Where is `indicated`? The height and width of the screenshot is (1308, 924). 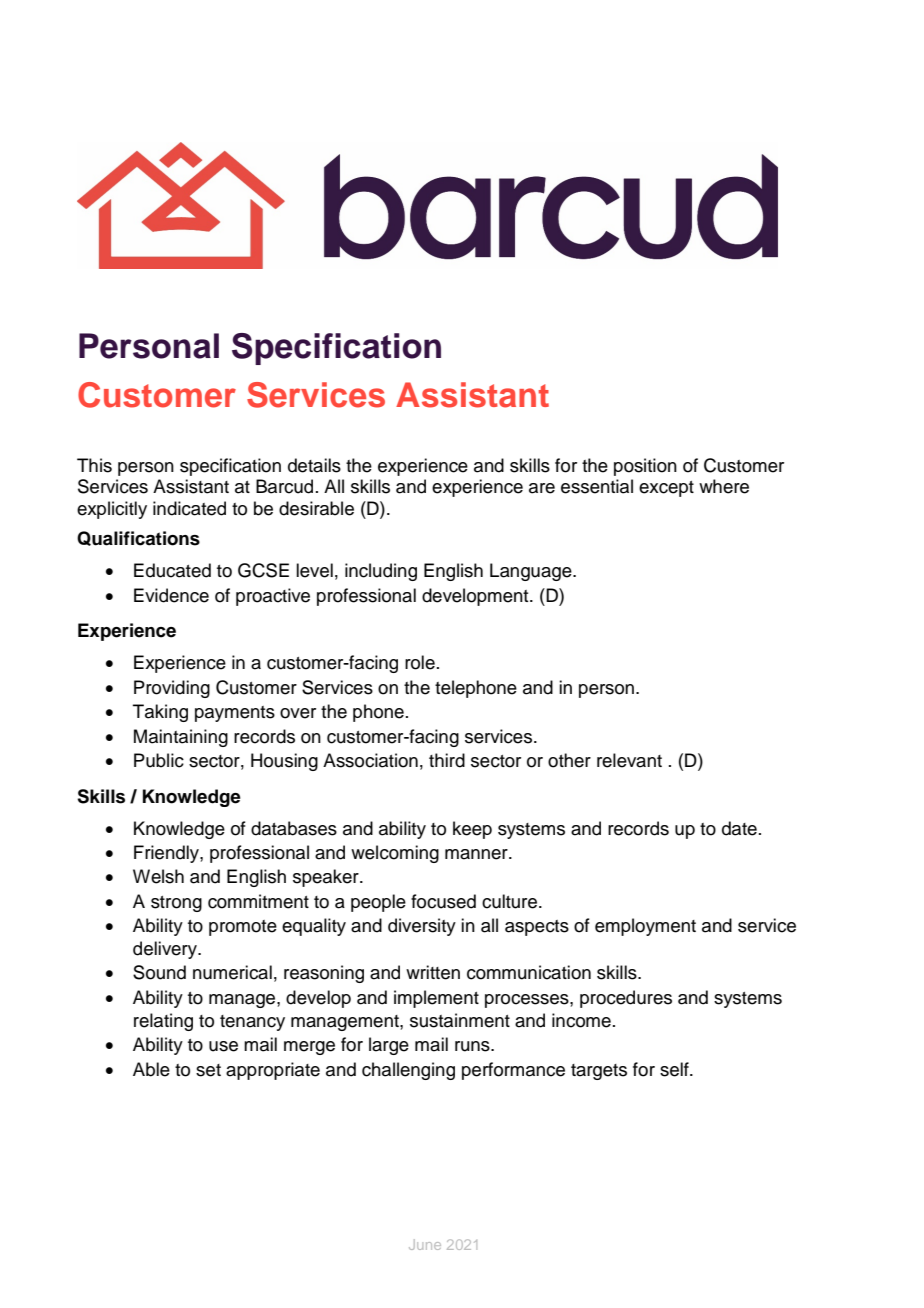 indicated is located at coordinates (189, 508).
